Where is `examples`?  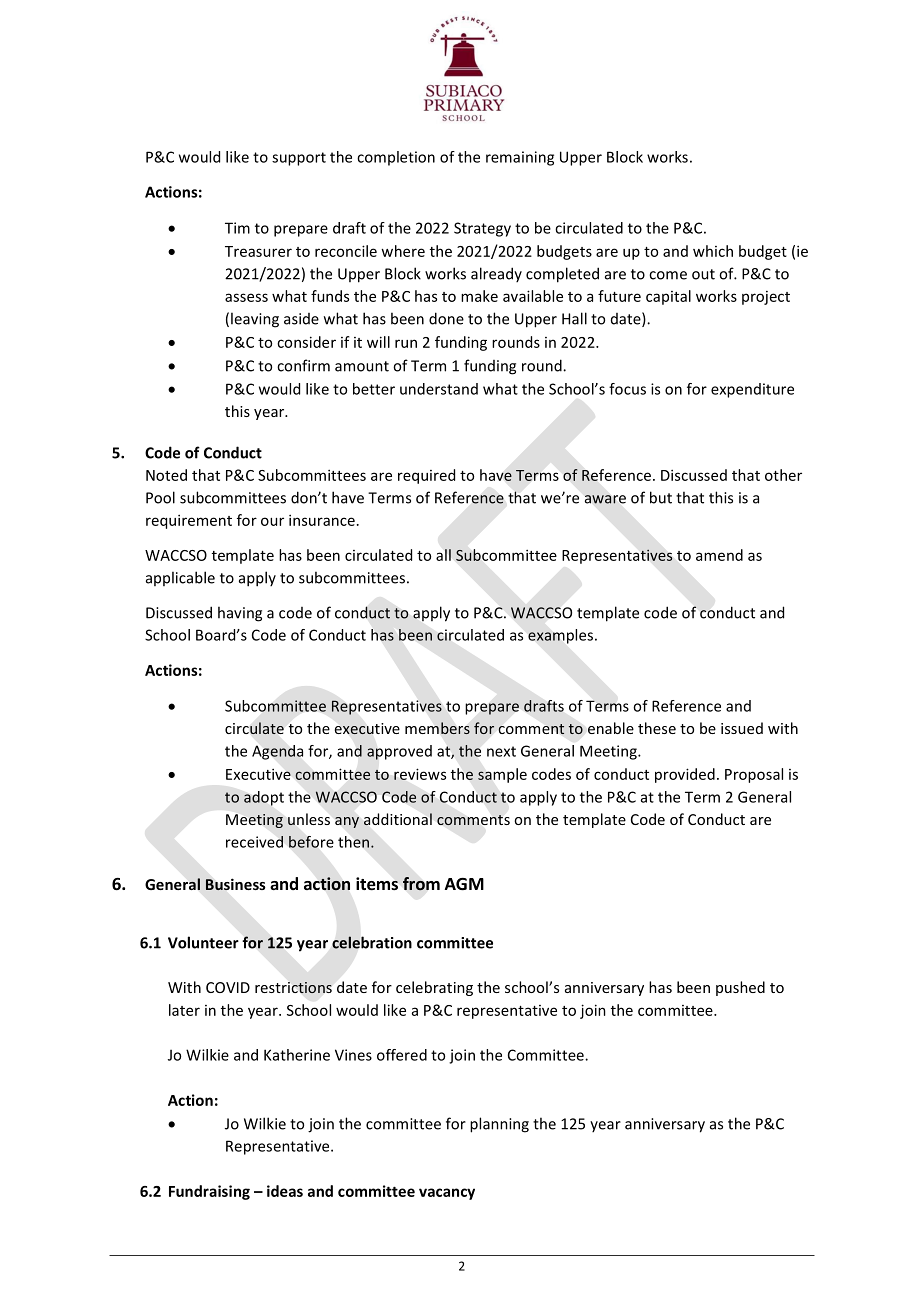
examples is located at coordinates (562, 636).
